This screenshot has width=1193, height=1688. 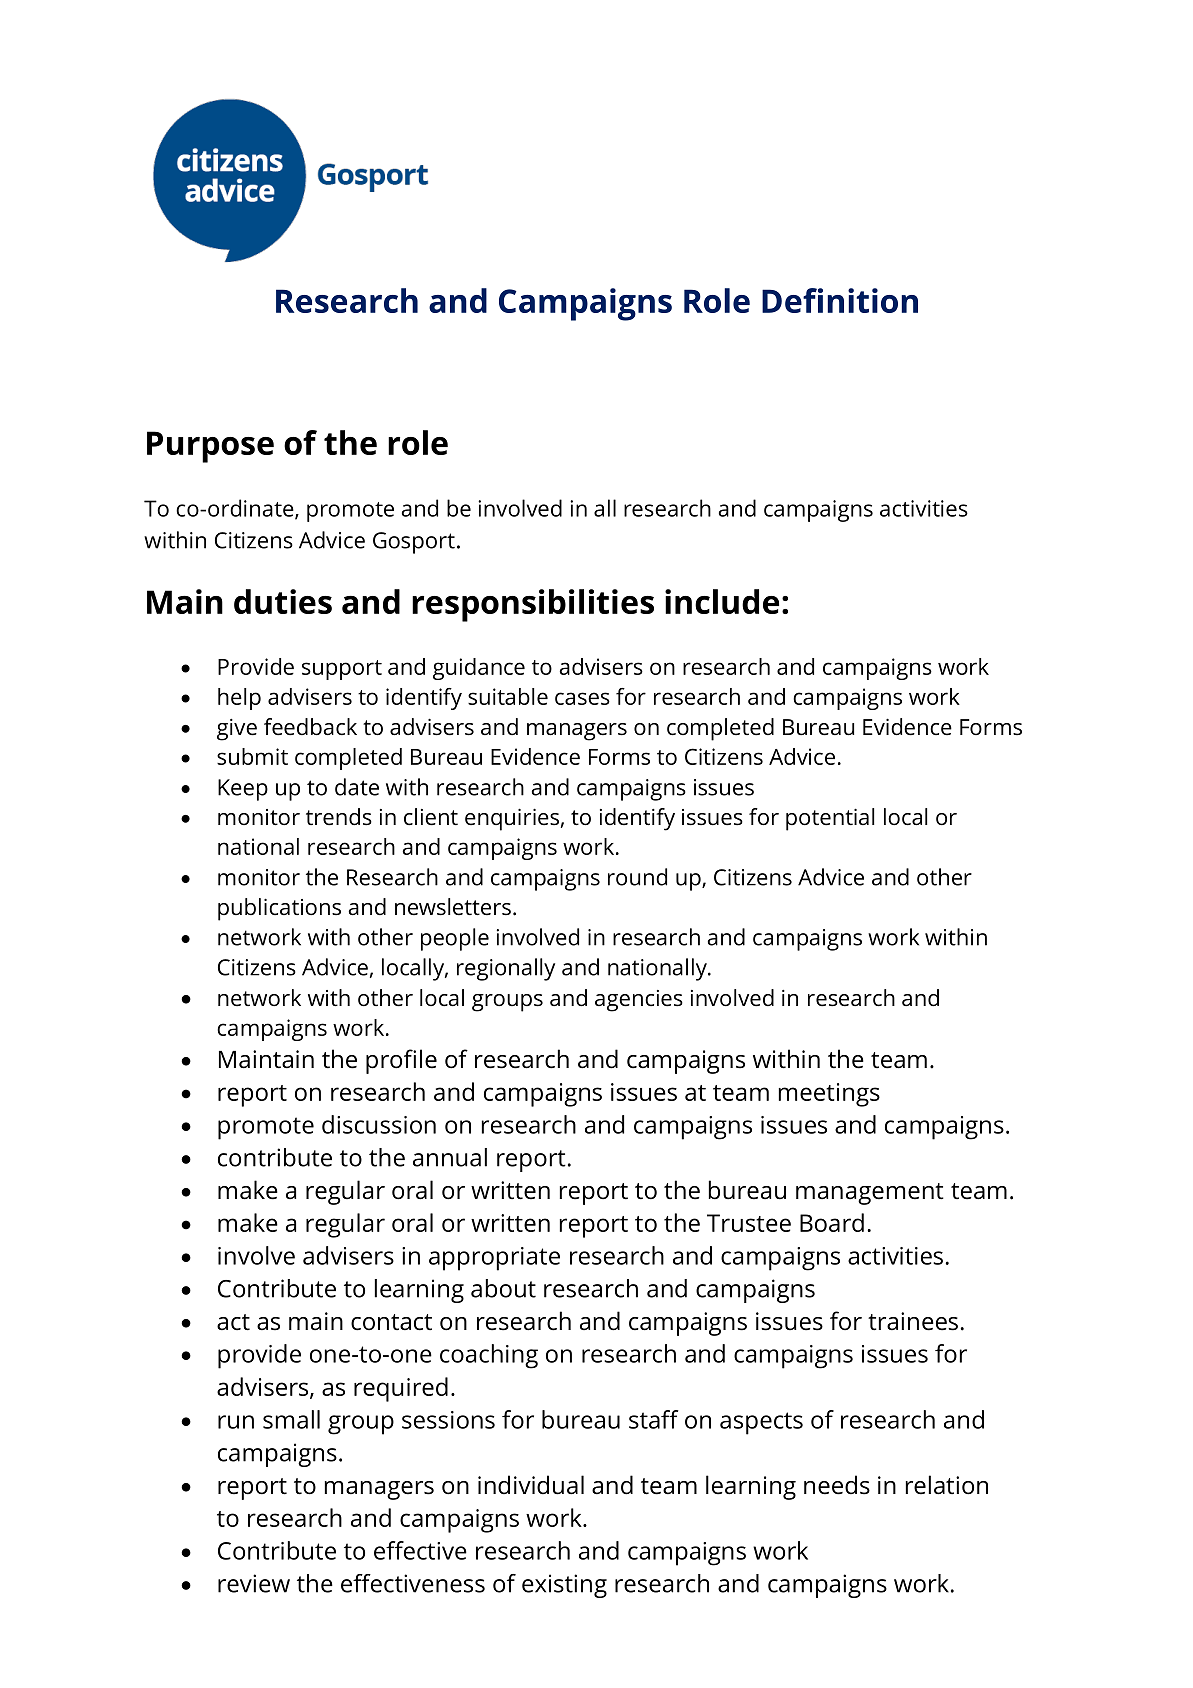 I want to click on publications, so click(x=279, y=909).
